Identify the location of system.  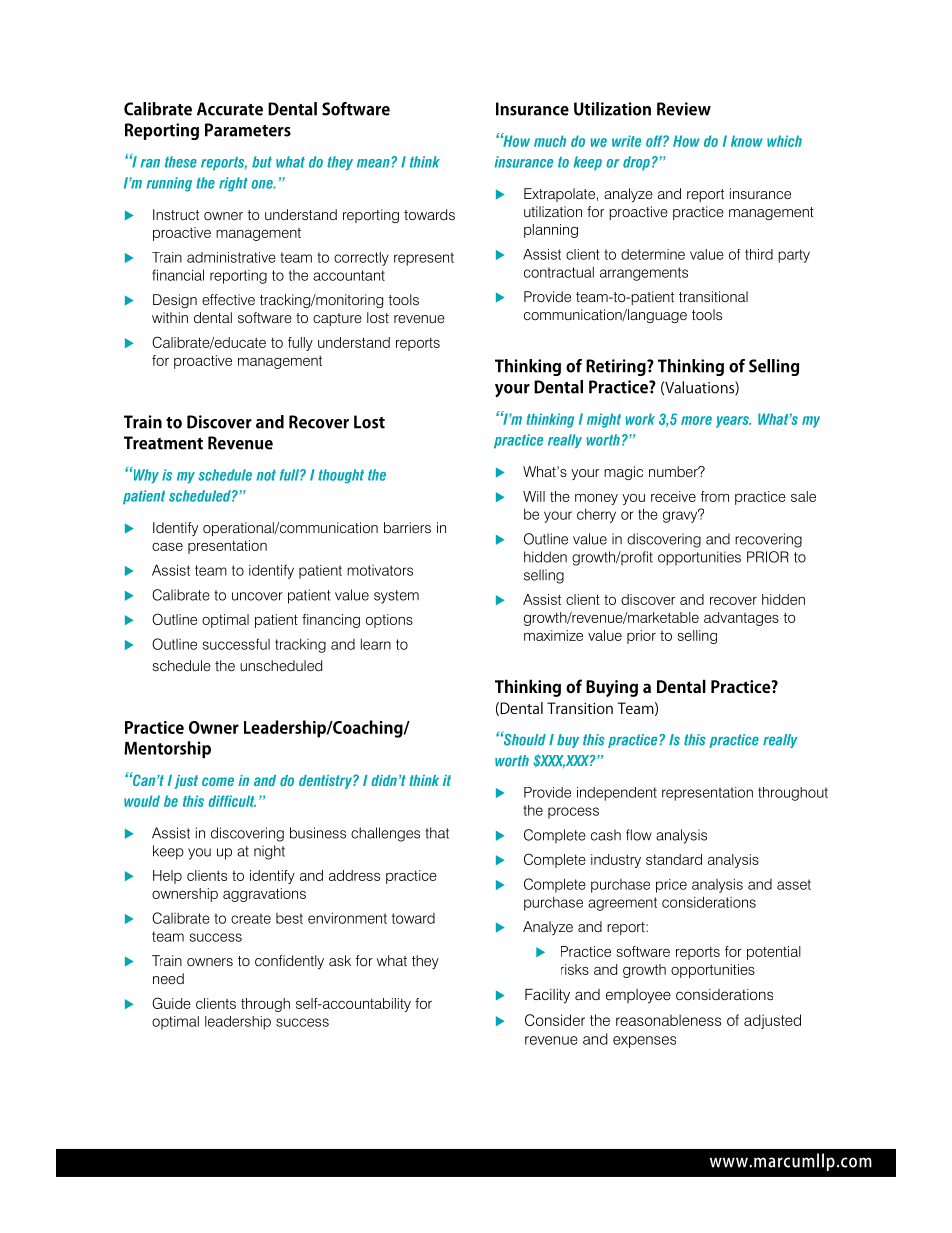
(396, 597).
